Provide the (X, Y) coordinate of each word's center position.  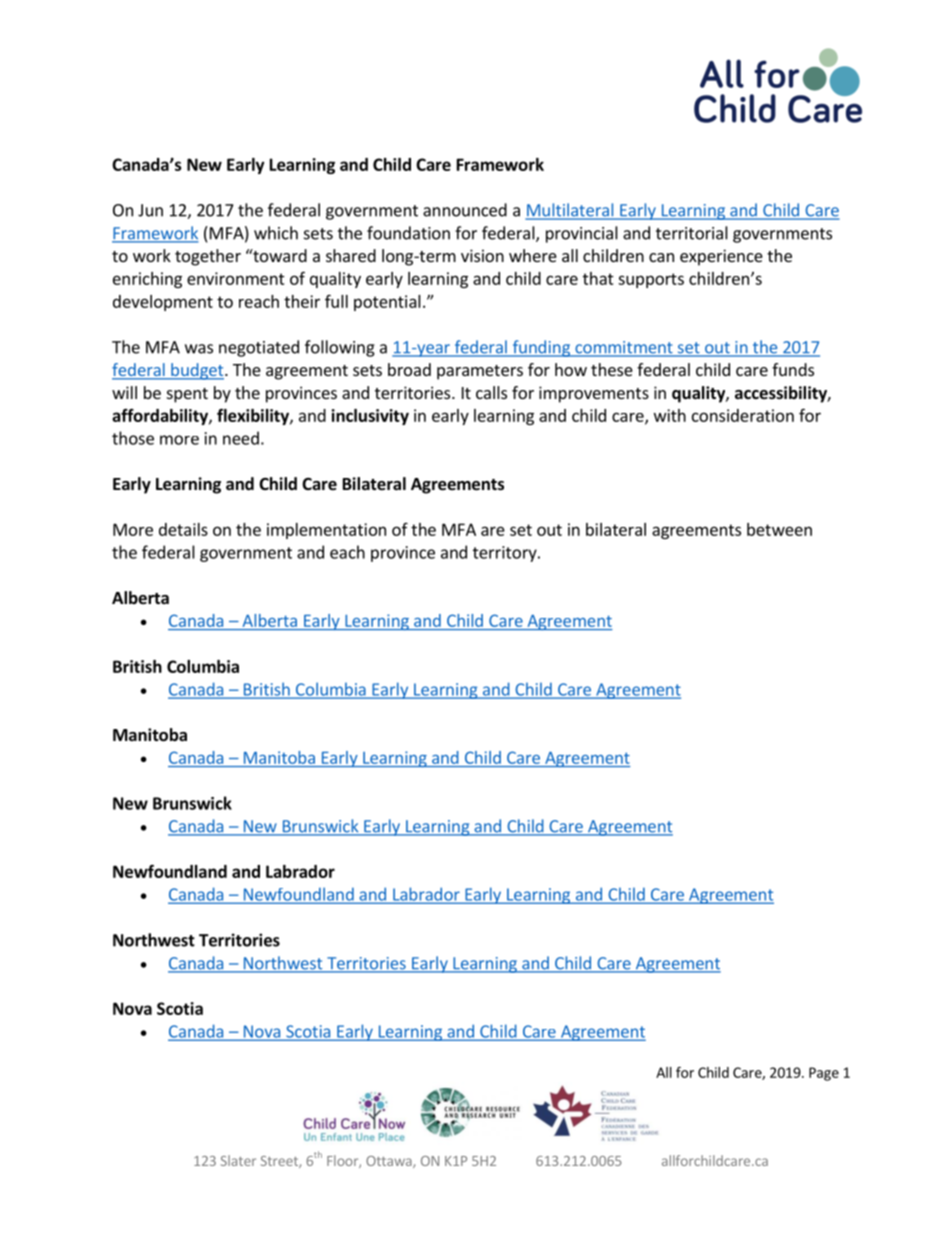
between (779, 529)
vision (482, 255)
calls (491, 392)
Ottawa (390, 1162)
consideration (743, 415)
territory (506, 554)
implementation (326, 531)
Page (824, 1074)
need (241, 438)
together (208, 257)
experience (721, 257)
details (183, 529)
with (670, 415)
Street (280, 1162)
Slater (238, 1160)
